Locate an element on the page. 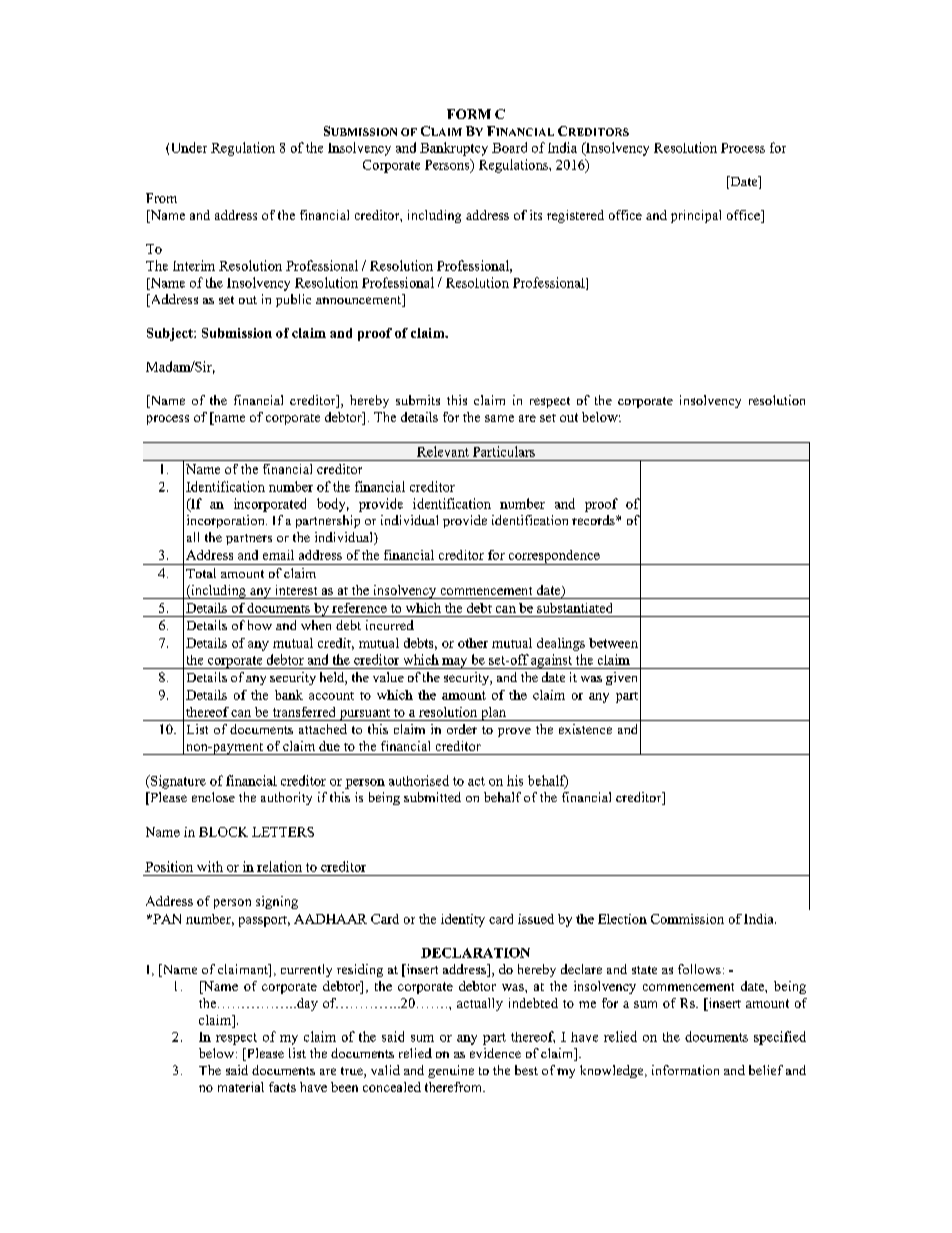 This document has height=1233, width=952. records is located at coordinates (594, 520).
